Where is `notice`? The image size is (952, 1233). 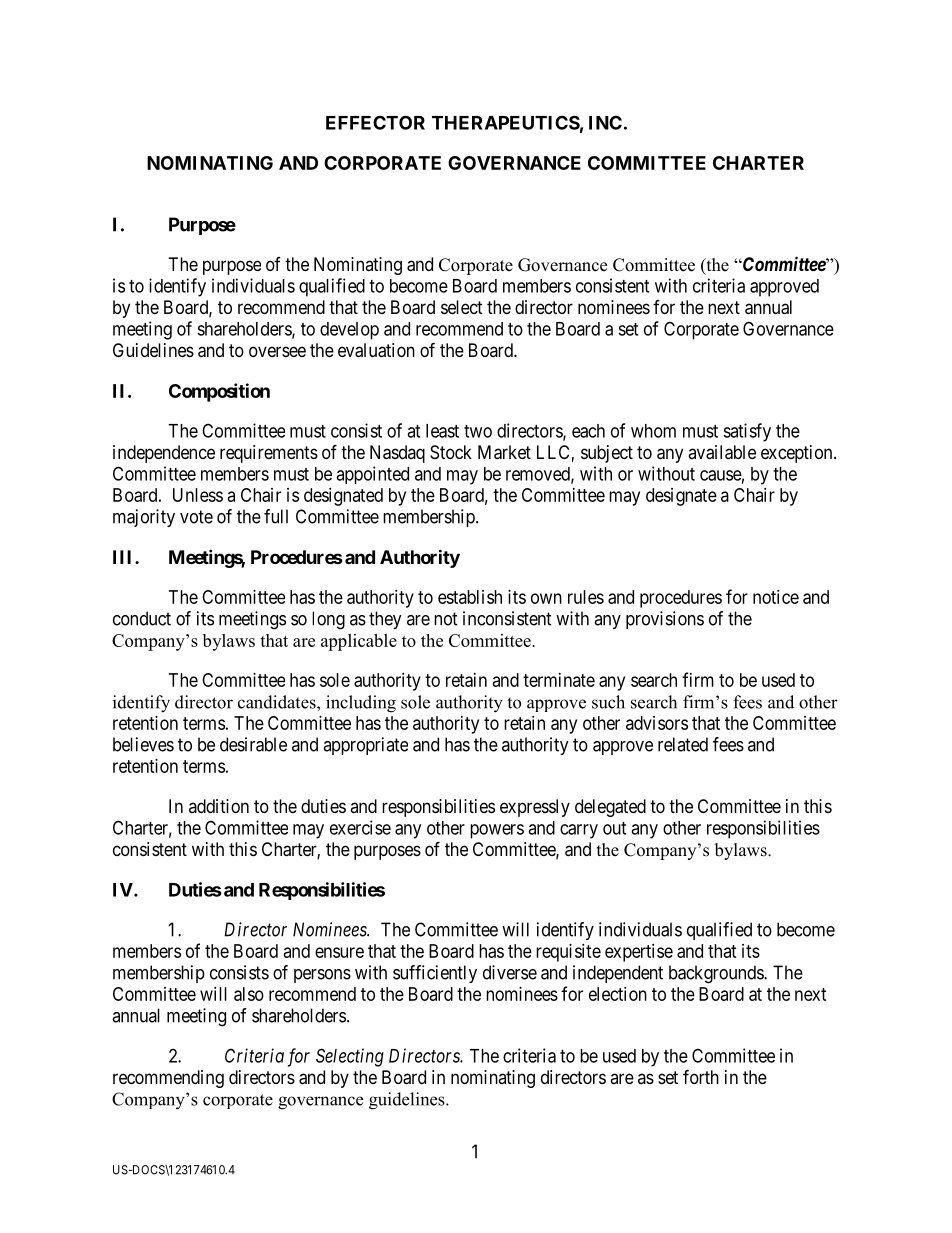
notice is located at coordinates (776, 597).
